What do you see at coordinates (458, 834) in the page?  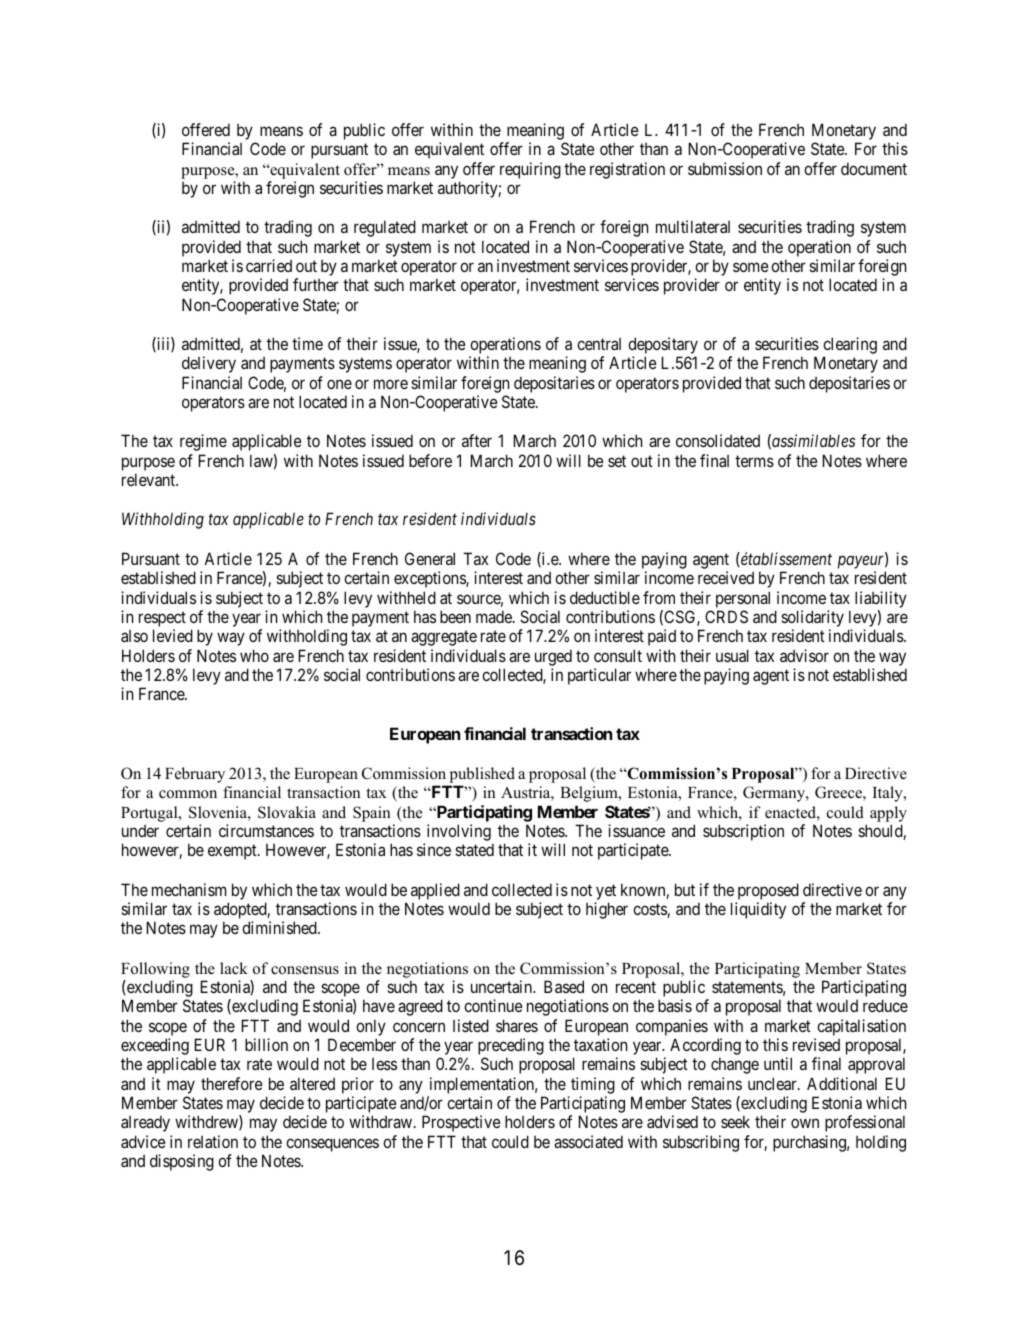 I see `involving` at bounding box center [458, 834].
